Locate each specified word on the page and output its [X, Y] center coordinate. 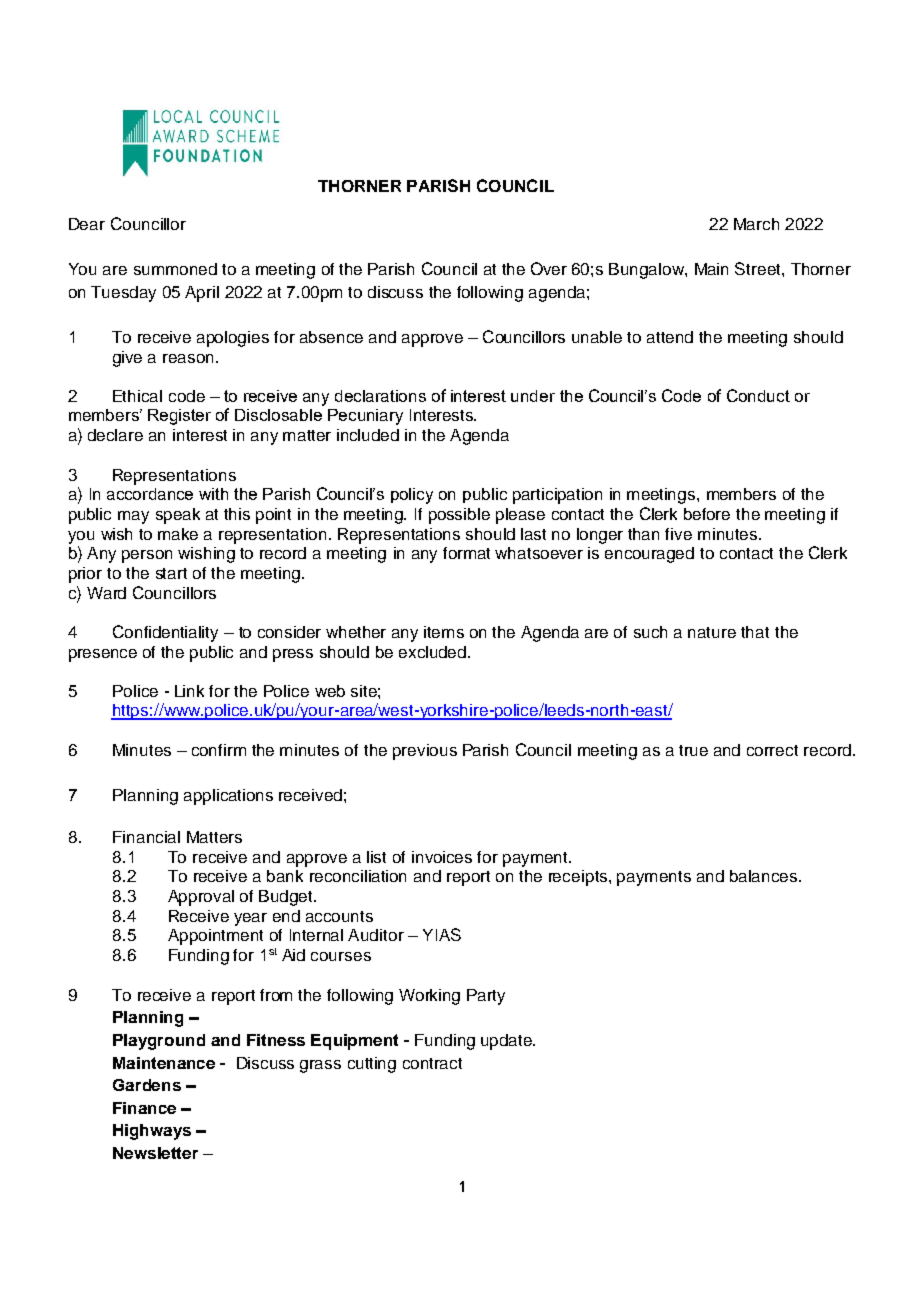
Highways [152, 1132]
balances [765, 876]
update [507, 1042]
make [178, 534]
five [678, 534]
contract [432, 1063]
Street [759, 268]
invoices [442, 857]
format [466, 553]
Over [549, 268]
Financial [146, 837]
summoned [175, 269]
